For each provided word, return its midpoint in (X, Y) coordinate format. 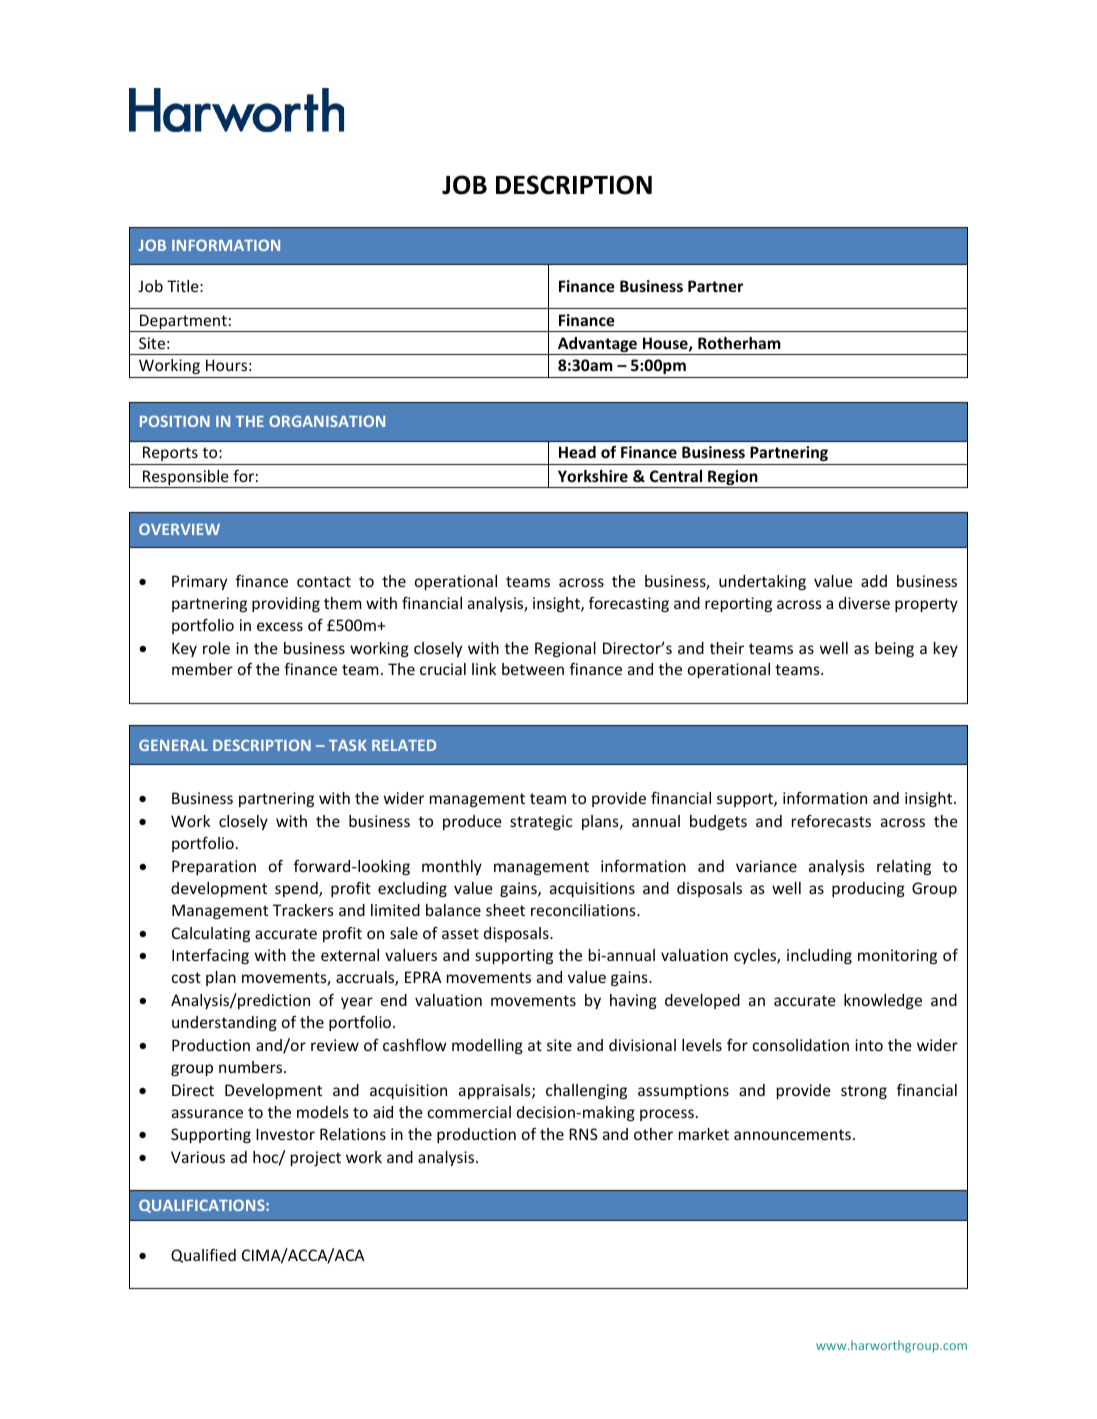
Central (676, 476)
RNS (583, 1134)
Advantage (597, 346)
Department (183, 323)
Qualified (203, 1256)
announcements (792, 1134)
